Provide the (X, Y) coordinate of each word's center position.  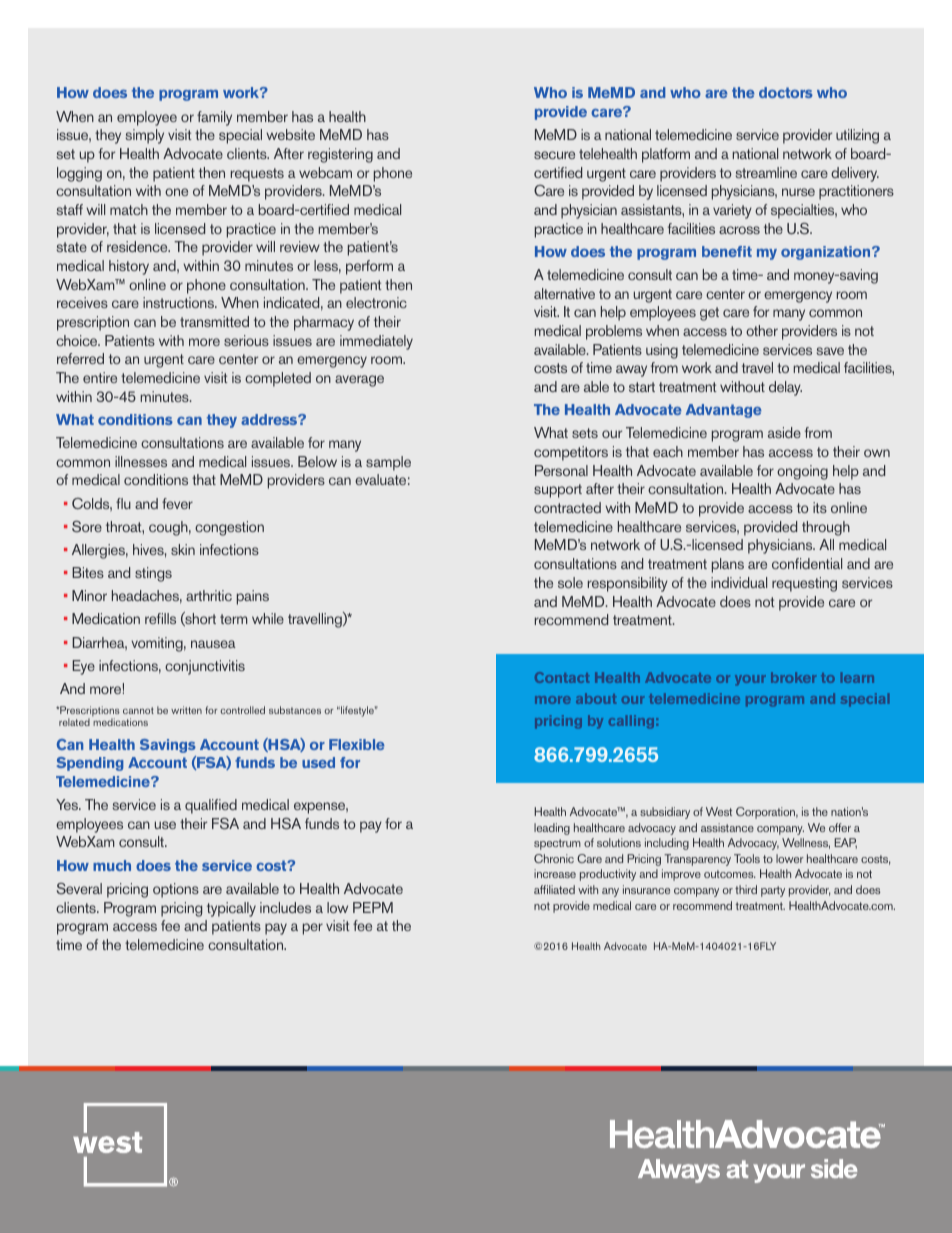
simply (145, 136)
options (176, 890)
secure (554, 155)
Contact (562, 677)
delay (785, 388)
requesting (804, 584)
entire (100, 377)
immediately (376, 342)
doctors (786, 92)
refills (160, 618)
